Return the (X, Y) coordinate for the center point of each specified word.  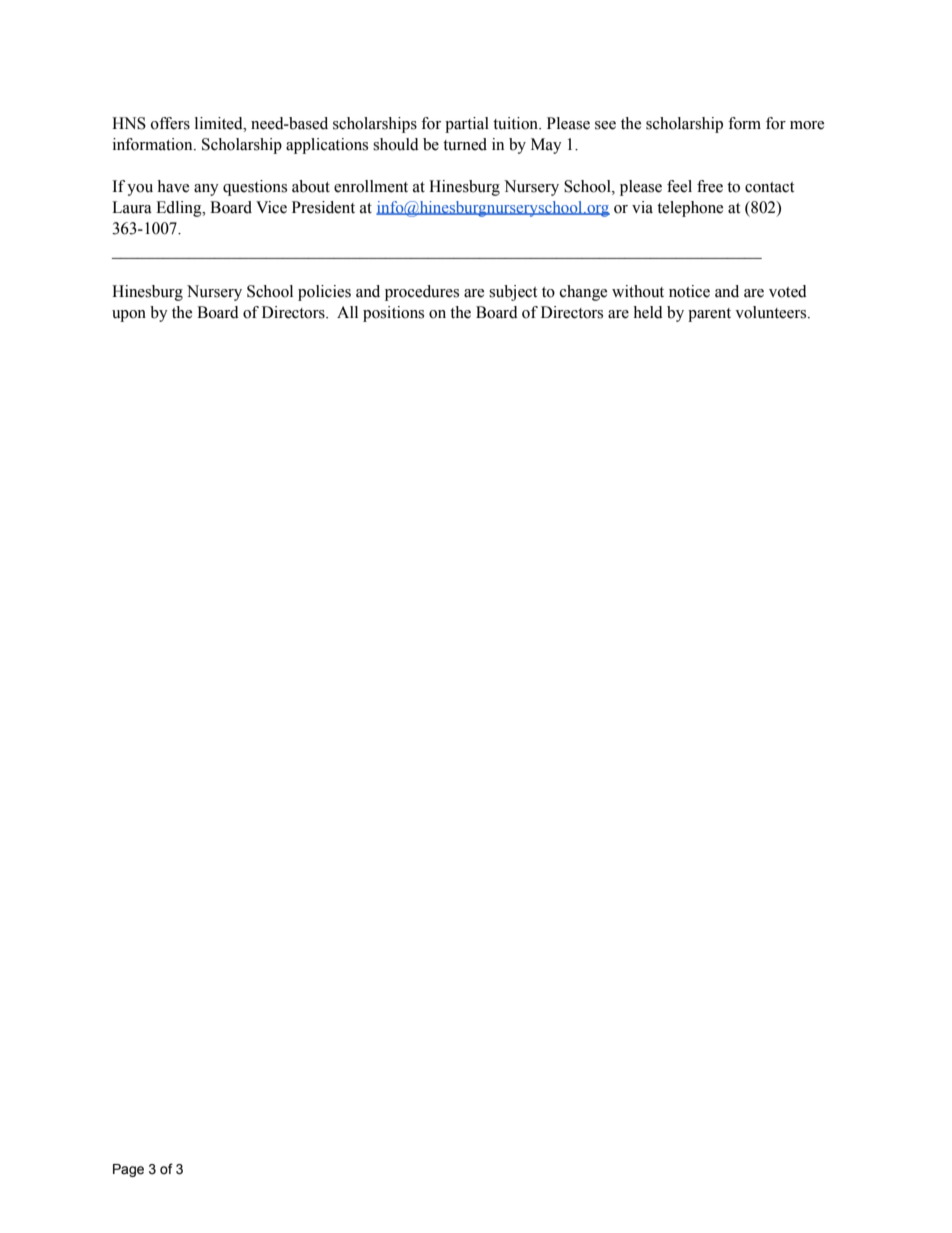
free (710, 186)
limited (220, 123)
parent (709, 315)
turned (465, 144)
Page (128, 1170)
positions (393, 314)
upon (129, 316)
